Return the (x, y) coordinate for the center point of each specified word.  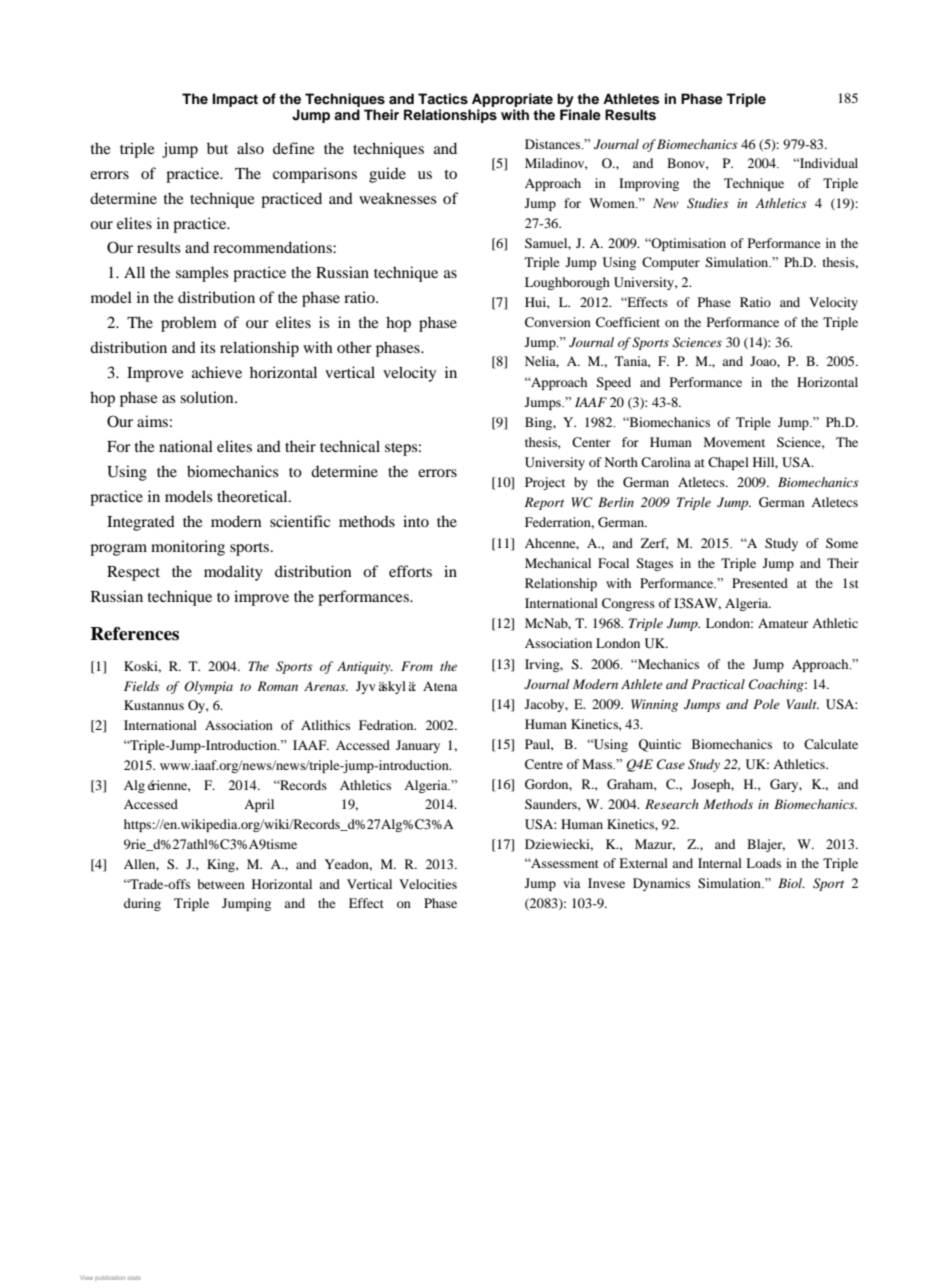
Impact (235, 100)
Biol (791, 883)
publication (110, 1278)
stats (134, 1278)
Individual (827, 163)
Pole (766, 704)
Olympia (208, 687)
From (417, 666)
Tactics (443, 99)
